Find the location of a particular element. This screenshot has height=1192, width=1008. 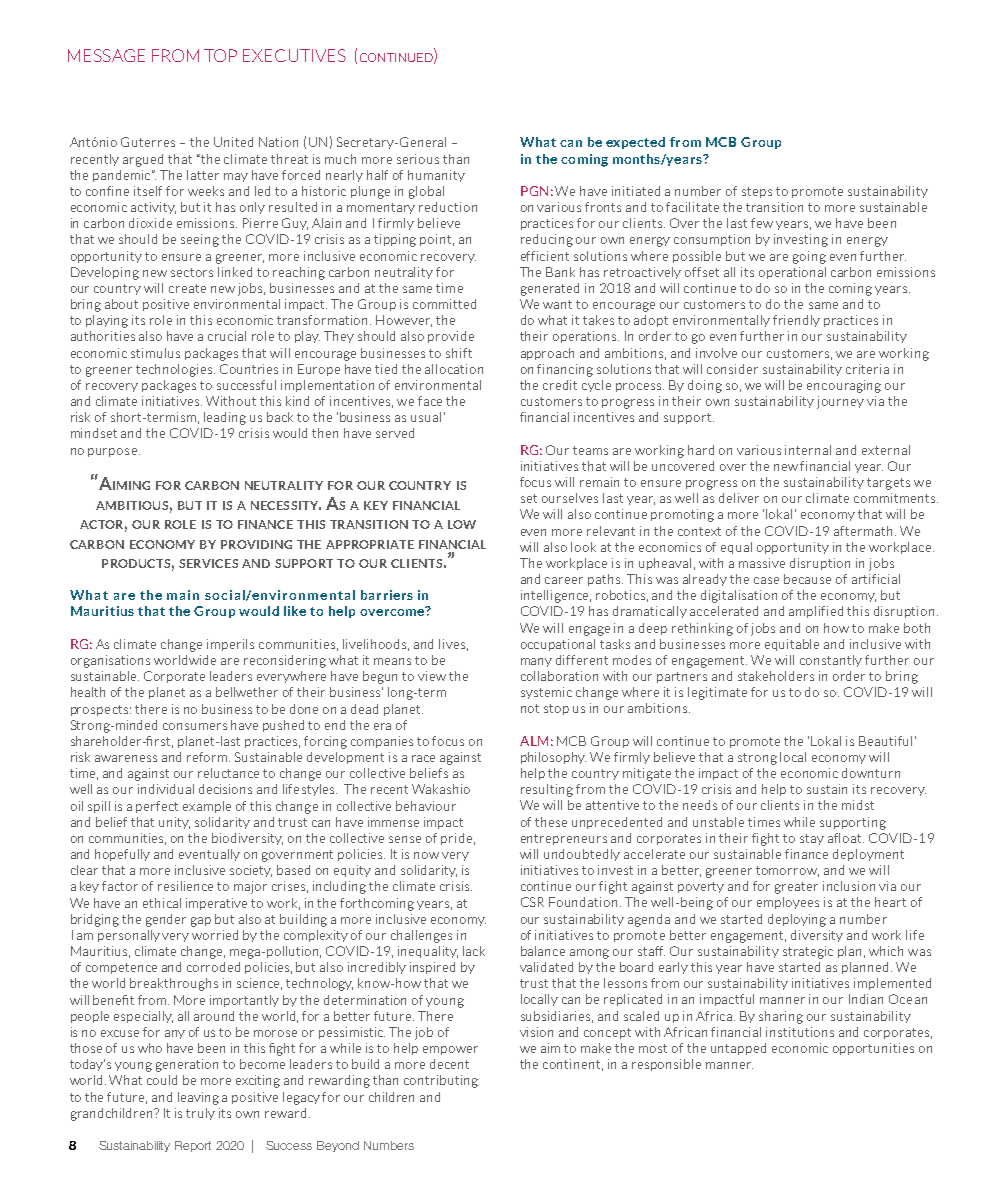

amplified is located at coordinates (816, 612).
